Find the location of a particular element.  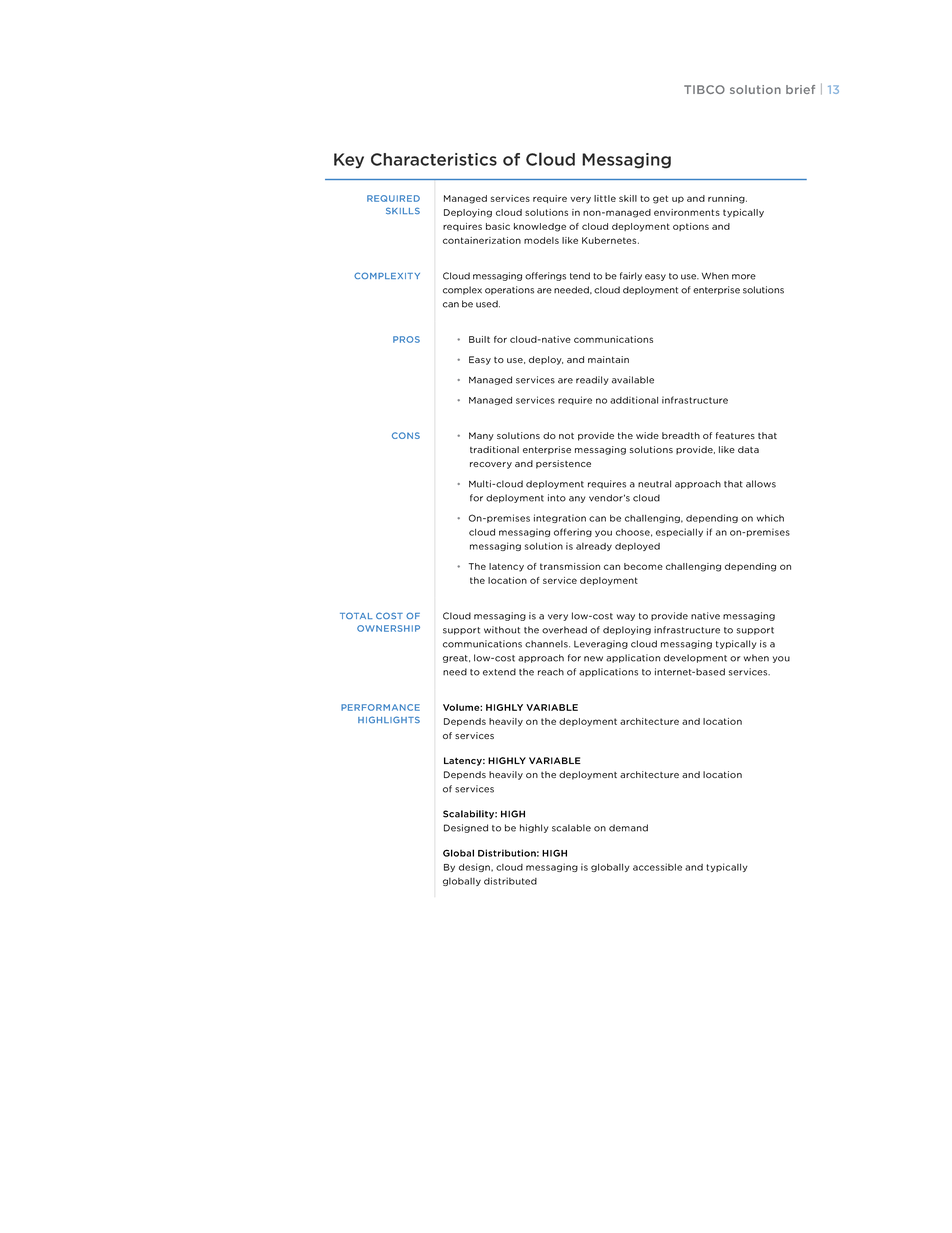

Characteristics is located at coordinates (434, 159).
